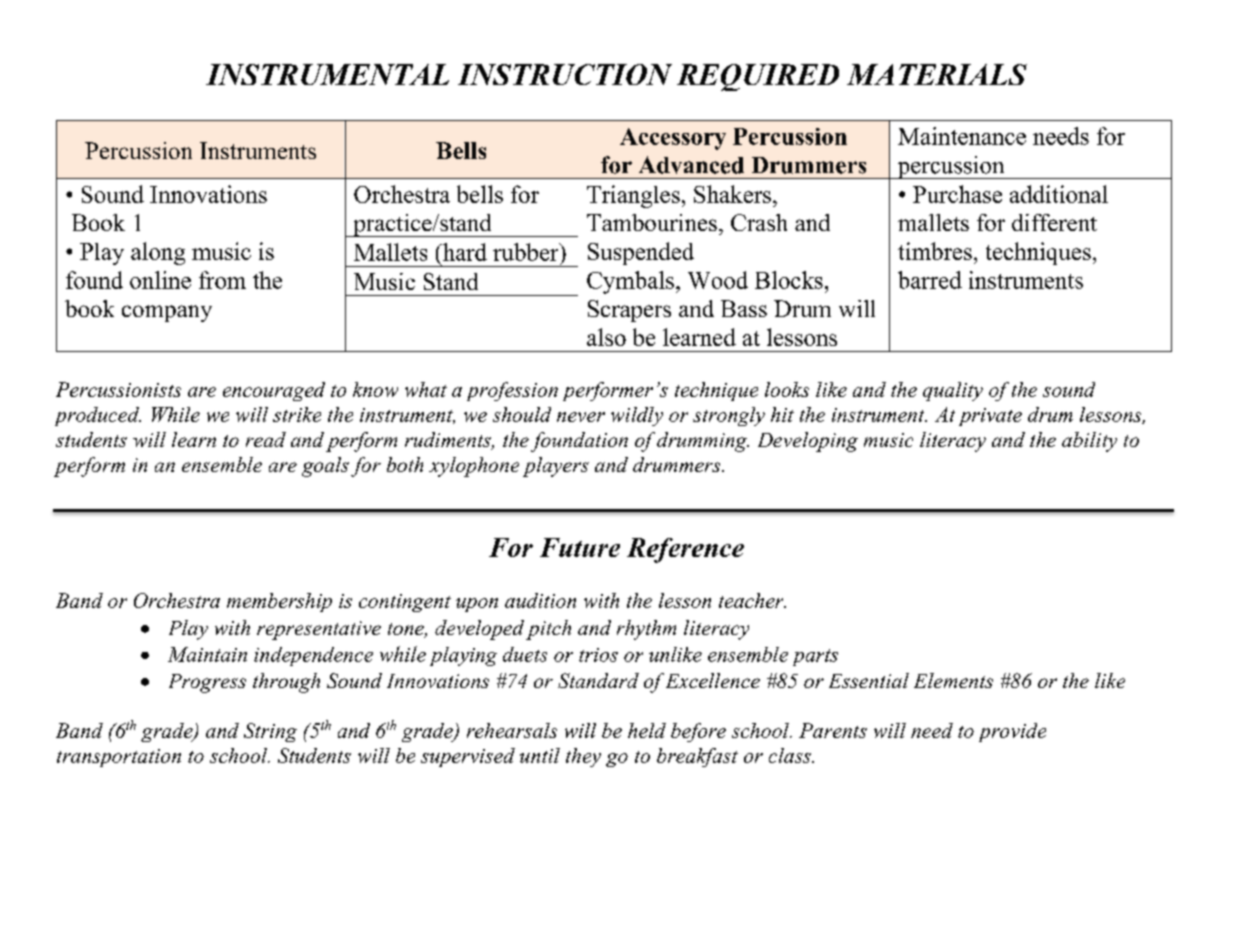  I want to click on INSTRUCTION, so click(565, 74).
